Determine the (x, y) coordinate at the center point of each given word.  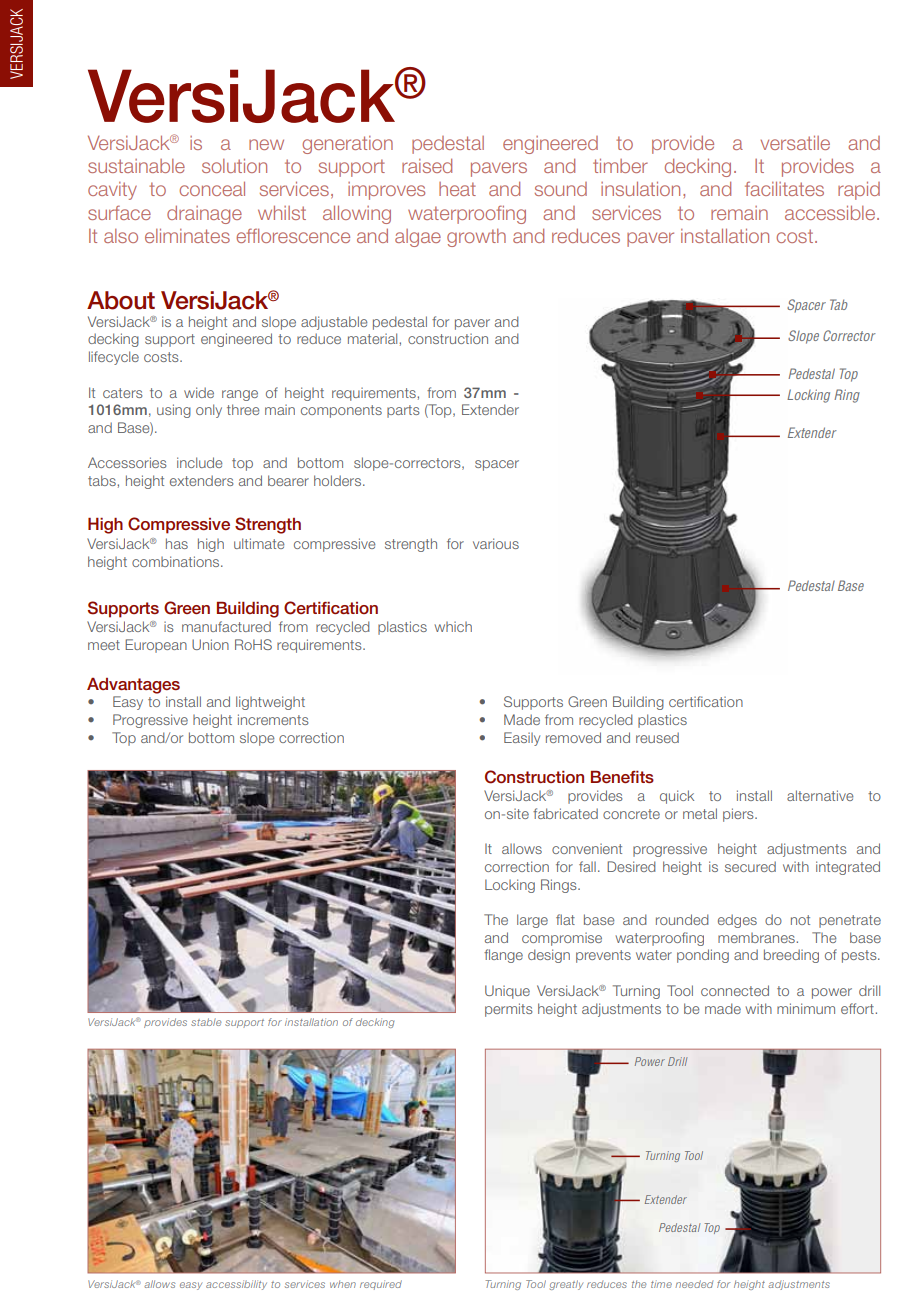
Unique (507, 992)
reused (657, 737)
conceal (212, 188)
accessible (831, 212)
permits (509, 1010)
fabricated (565, 813)
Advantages (133, 686)
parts (403, 411)
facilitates (784, 188)
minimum (806, 1008)
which (453, 627)
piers (739, 815)
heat (457, 189)
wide (199, 392)
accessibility (236, 1285)
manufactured (226, 626)
